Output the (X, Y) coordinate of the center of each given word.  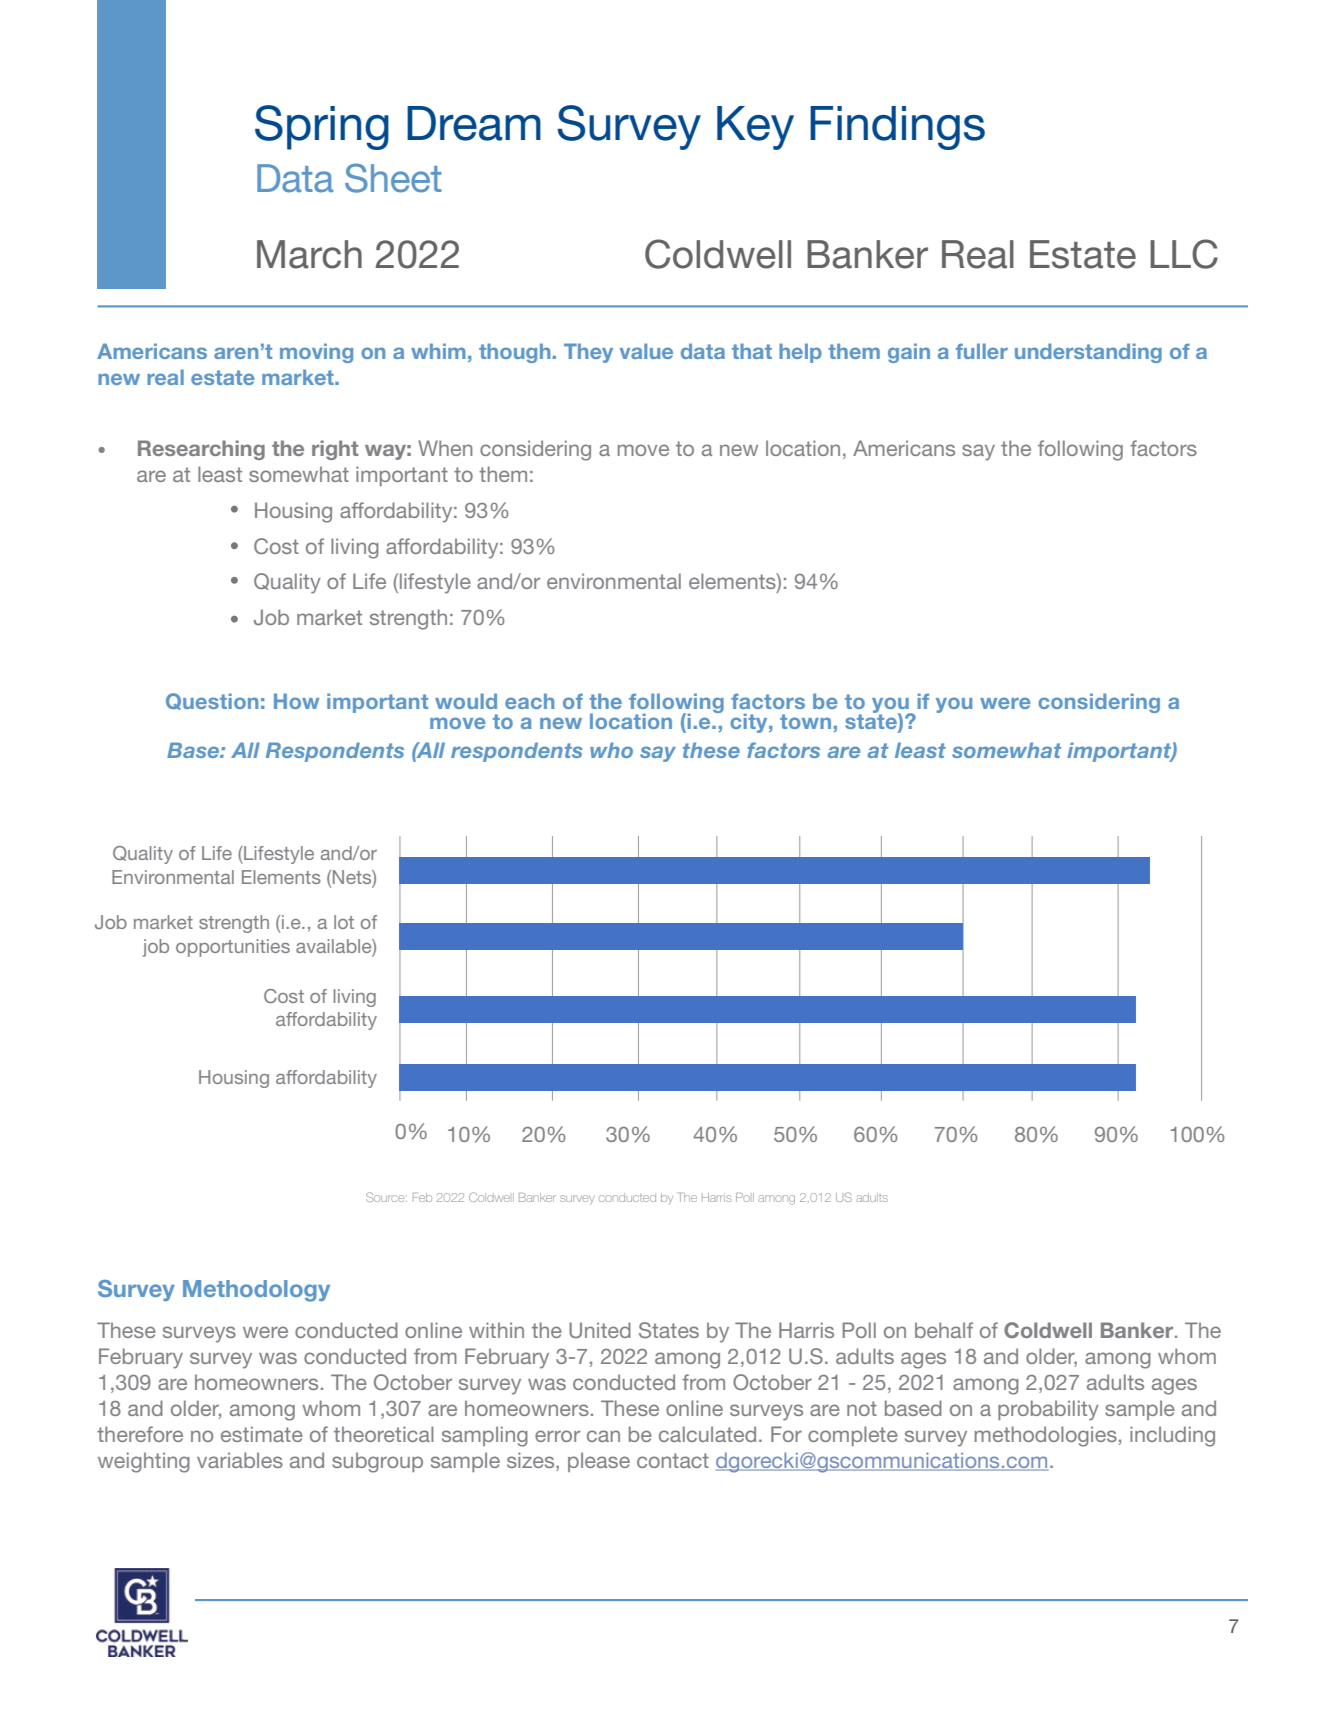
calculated (707, 1434)
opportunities (233, 948)
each (529, 701)
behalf (944, 1330)
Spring (322, 127)
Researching (201, 450)
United (600, 1330)
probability (1048, 1410)
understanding (1088, 353)
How (296, 701)
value (646, 351)
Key (755, 128)
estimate (262, 1434)
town (805, 721)
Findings (897, 128)
